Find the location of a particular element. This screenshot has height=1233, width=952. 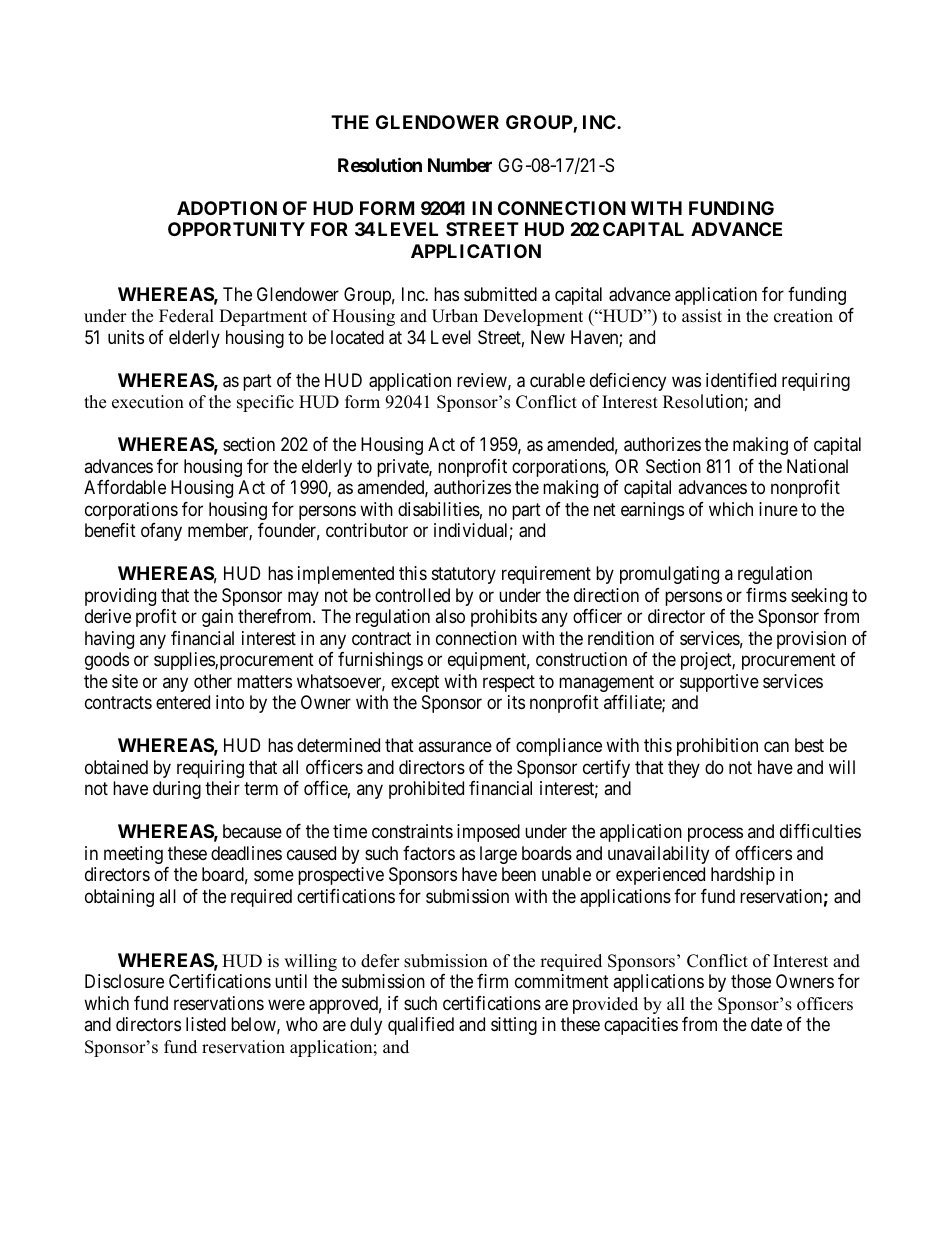

contributor is located at coordinates (367, 530).
